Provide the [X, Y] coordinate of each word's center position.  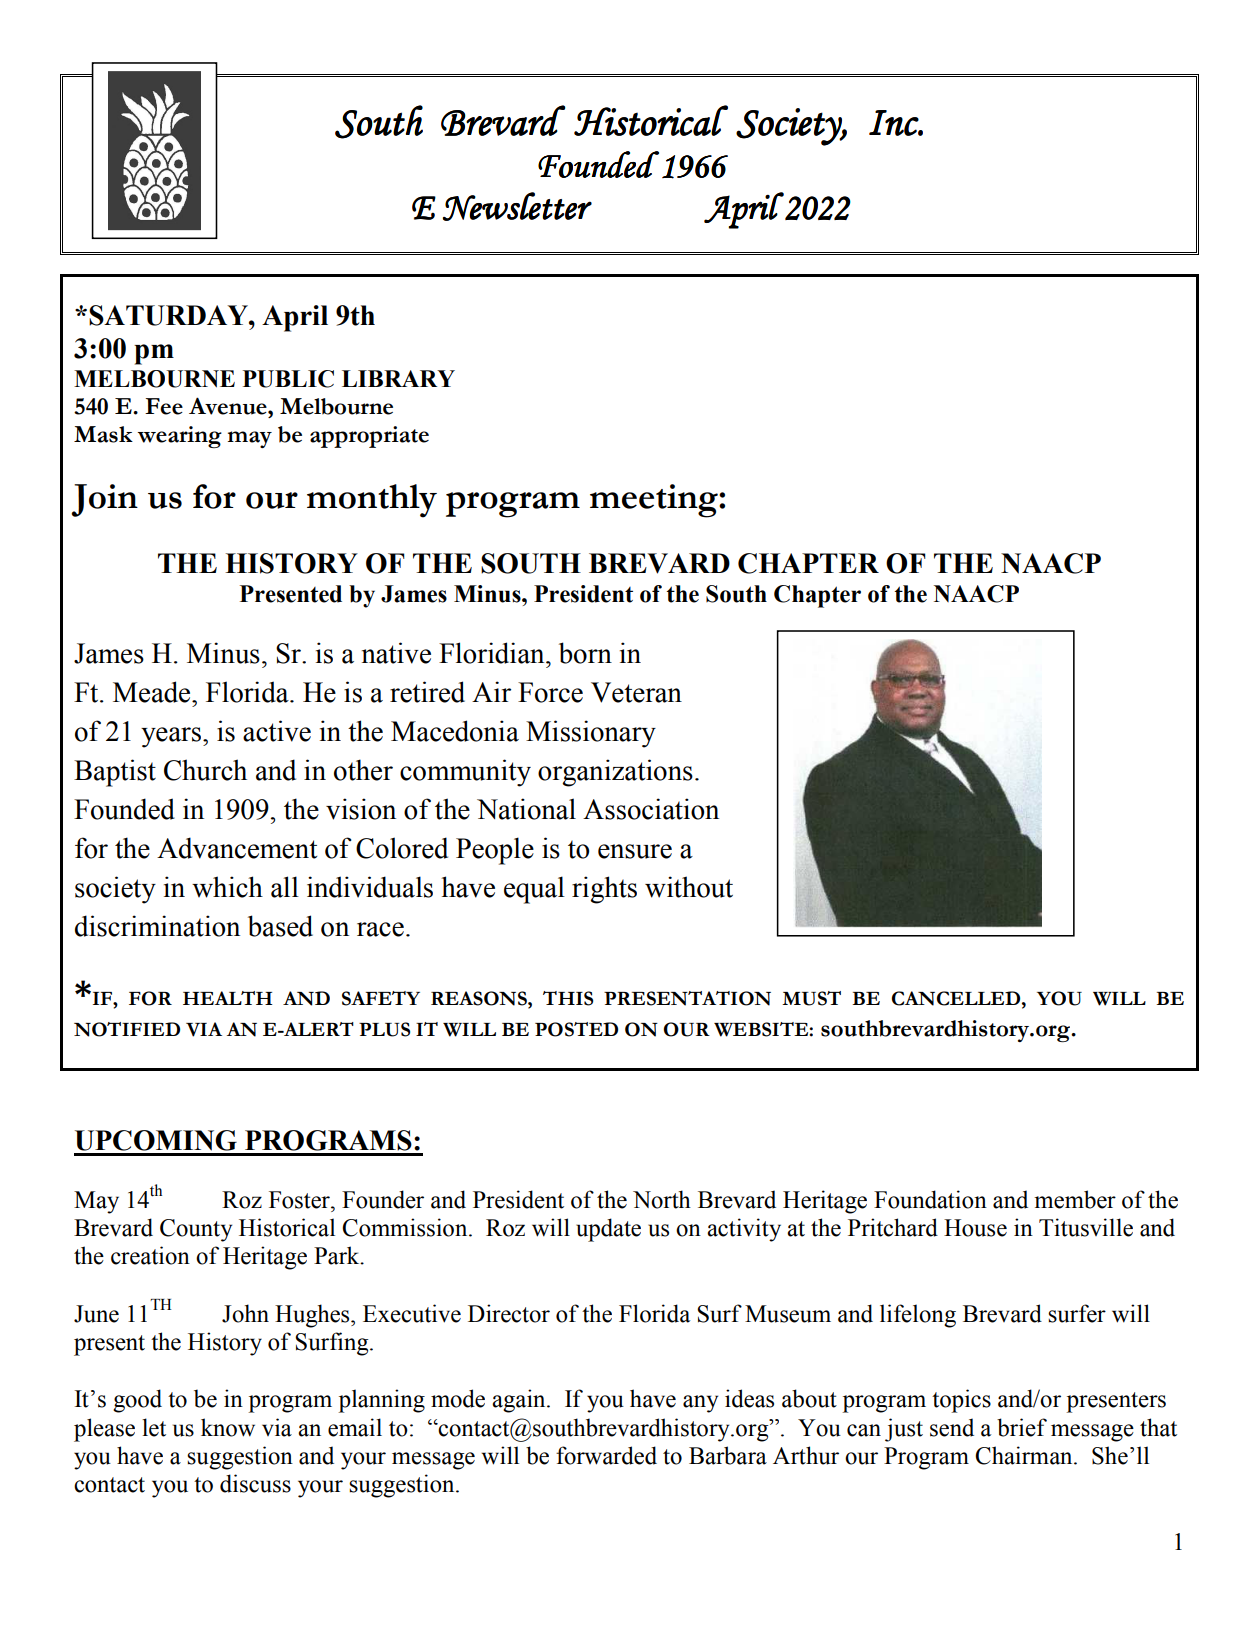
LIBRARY [398, 378]
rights [604, 890]
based [280, 926]
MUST [811, 998]
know [228, 1427]
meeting [655, 501]
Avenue [229, 406]
